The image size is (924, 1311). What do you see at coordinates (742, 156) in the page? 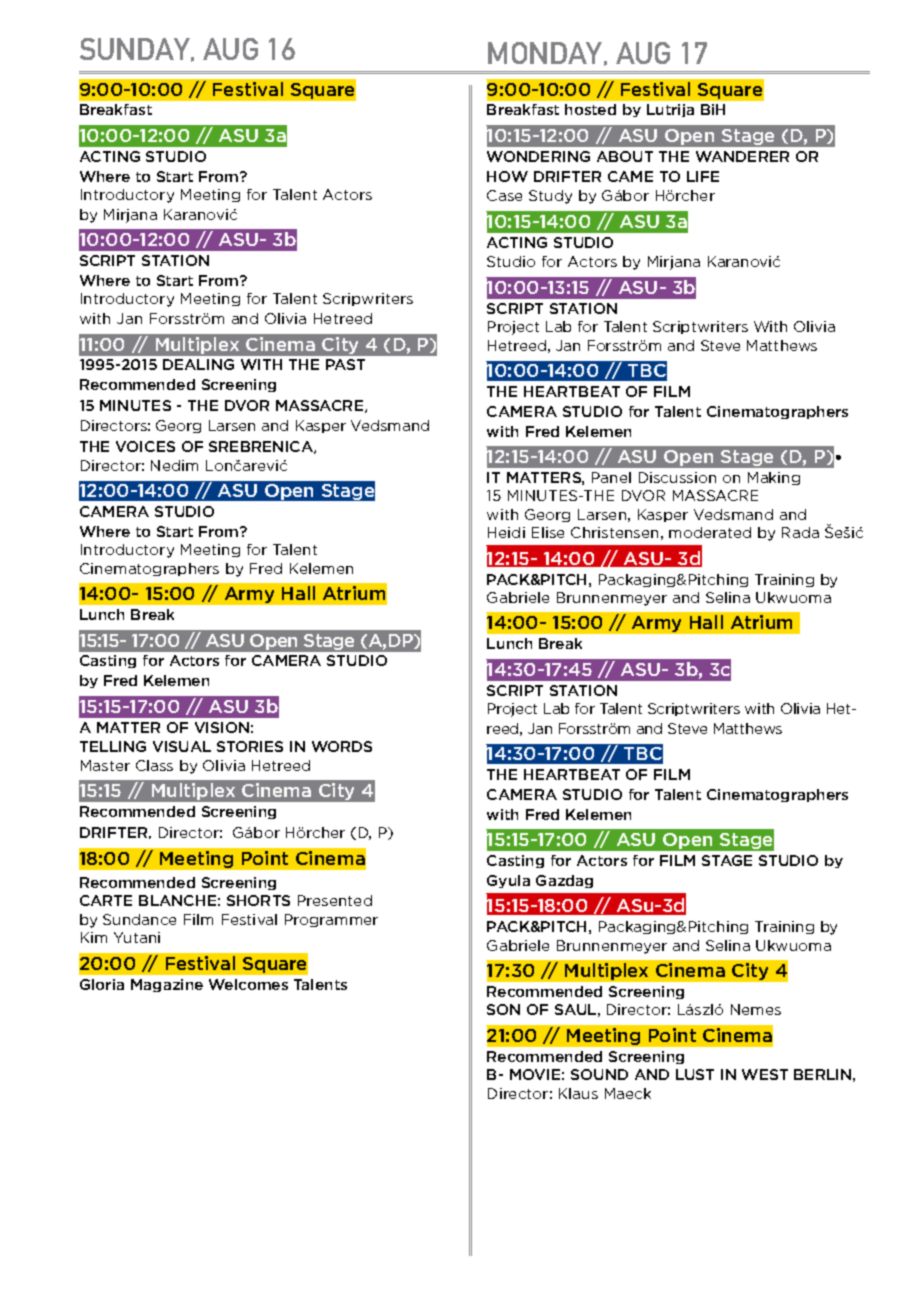
I see `WANDERER` at bounding box center [742, 156].
